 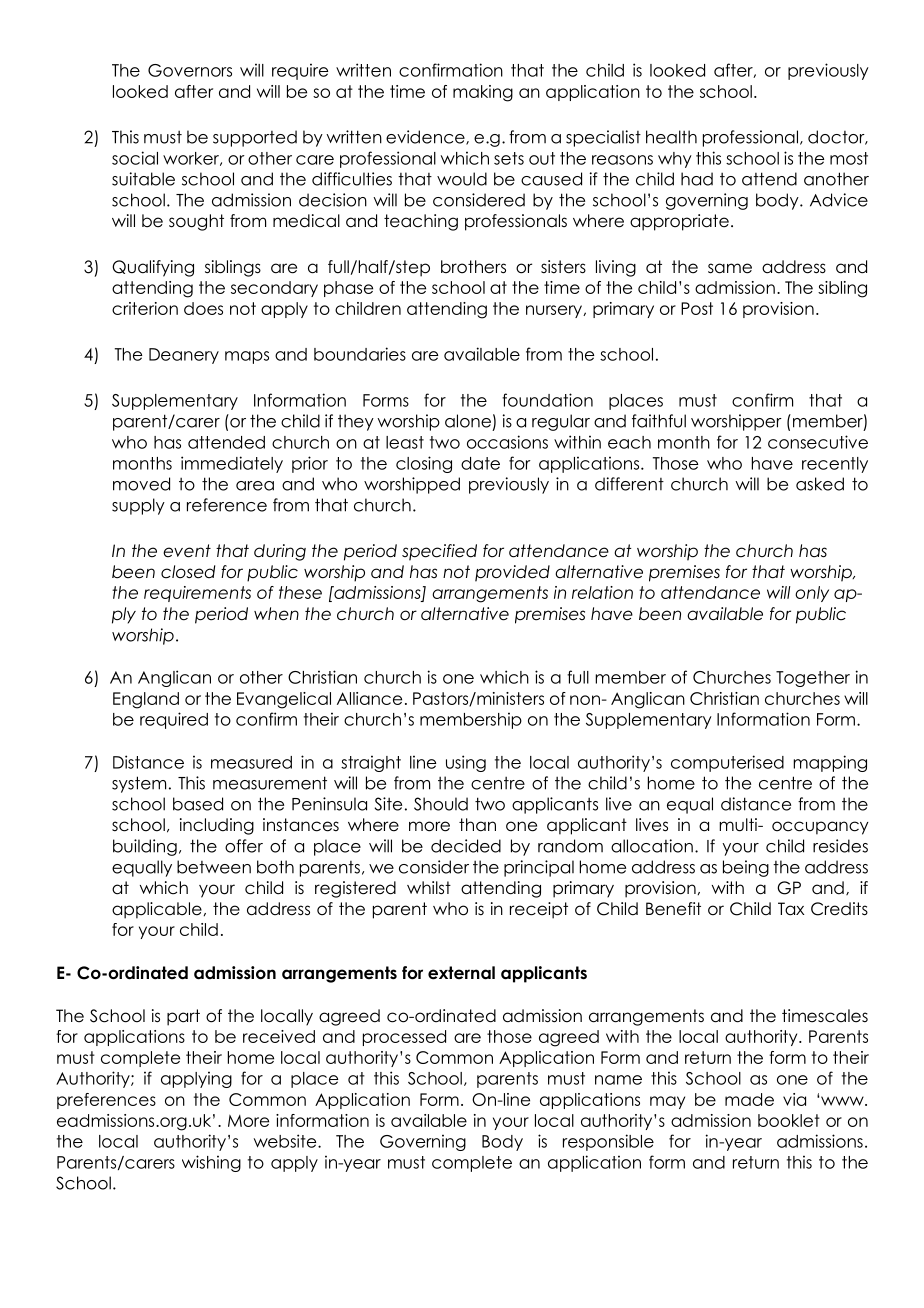 What do you see at coordinates (608, 1142) in the screenshot?
I see `responsible` at bounding box center [608, 1142].
